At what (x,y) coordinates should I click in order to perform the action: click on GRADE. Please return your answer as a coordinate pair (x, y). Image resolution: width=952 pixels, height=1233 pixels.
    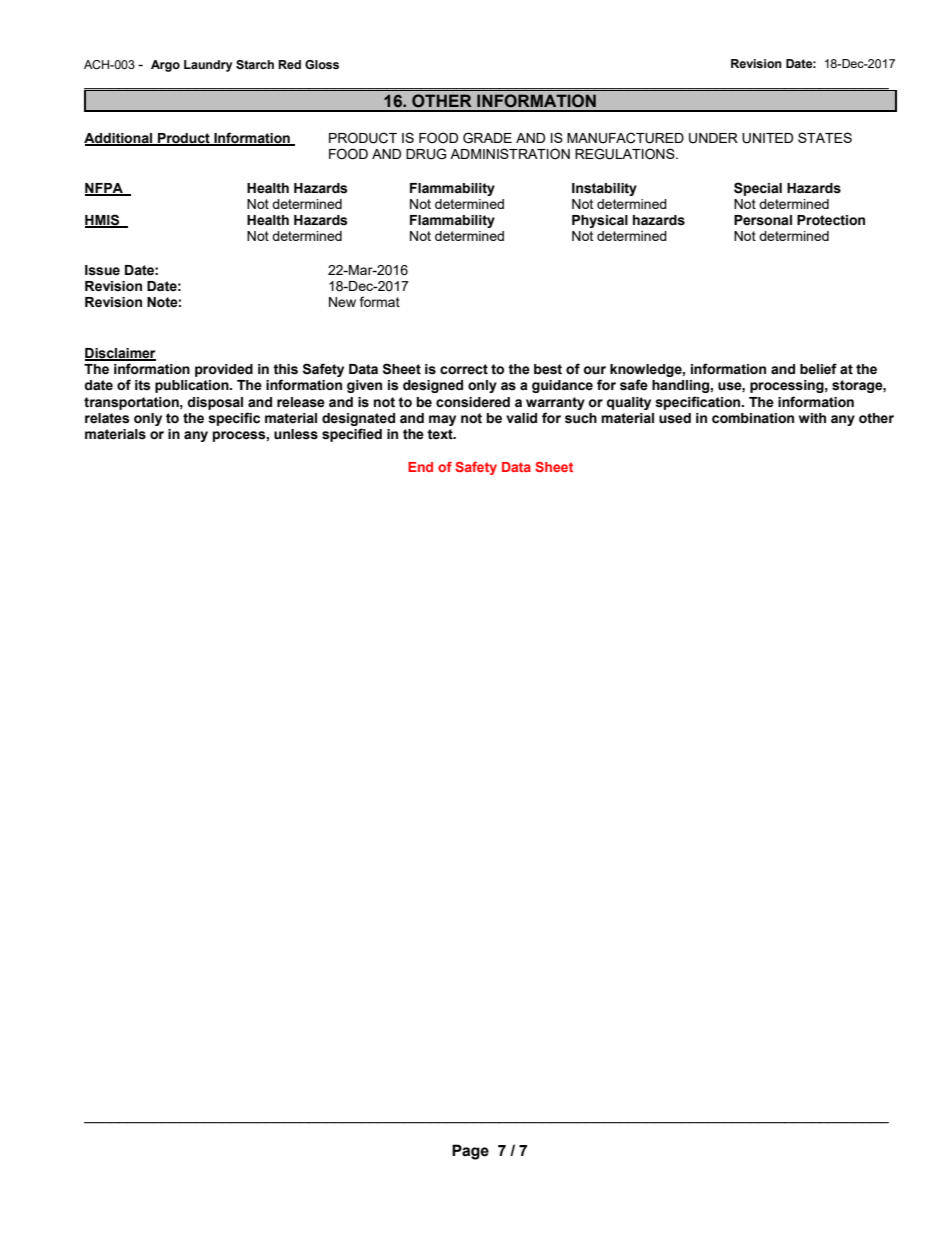
    Looking at the image, I should click on (487, 138).
